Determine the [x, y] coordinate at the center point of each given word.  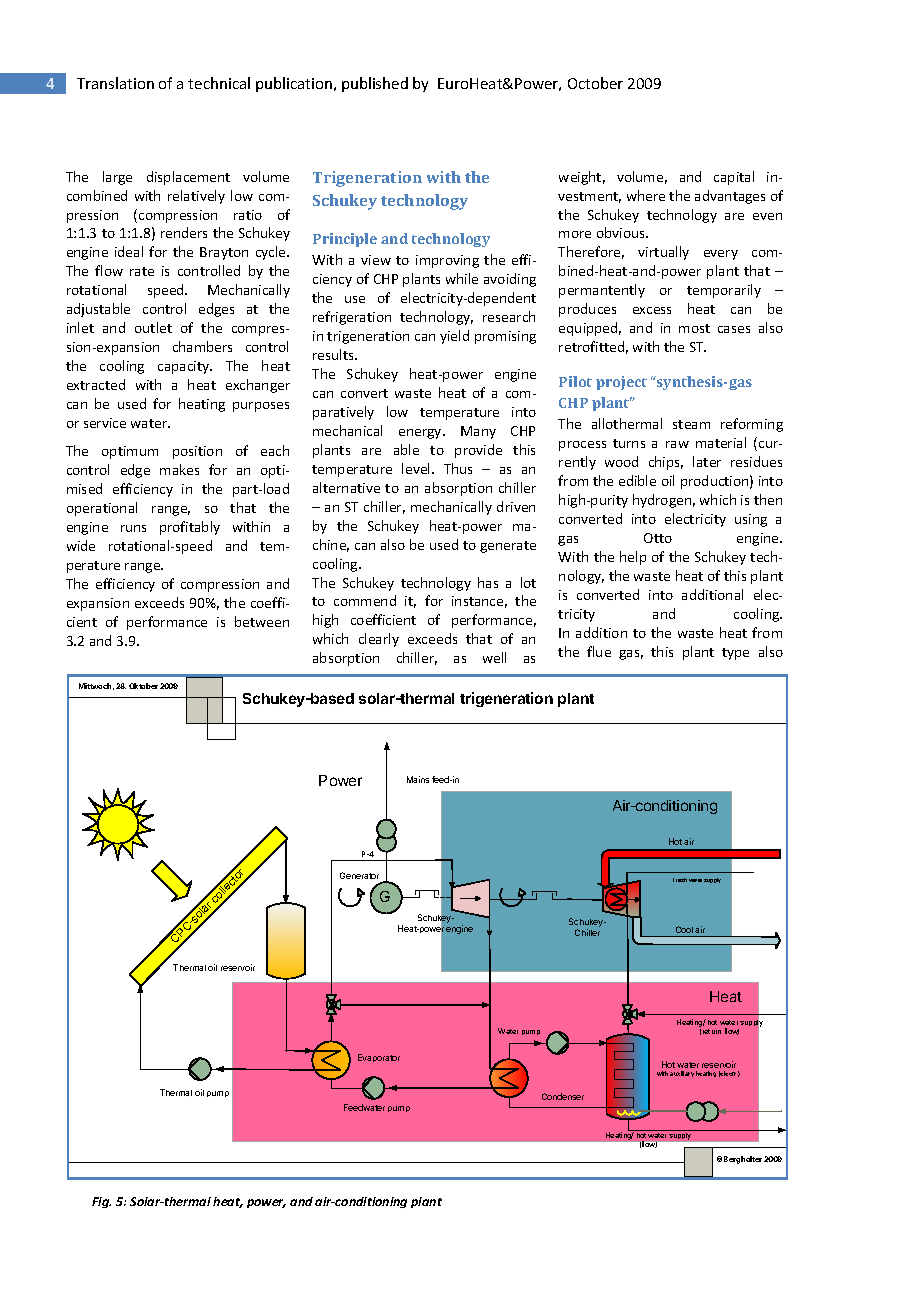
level [417, 468]
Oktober [143, 686]
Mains [418, 779]
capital [734, 178]
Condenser [563, 1096]
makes [179, 469]
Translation [115, 83]
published [375, 84]
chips [666, 463]
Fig [101, 1202]
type [735, 654]
